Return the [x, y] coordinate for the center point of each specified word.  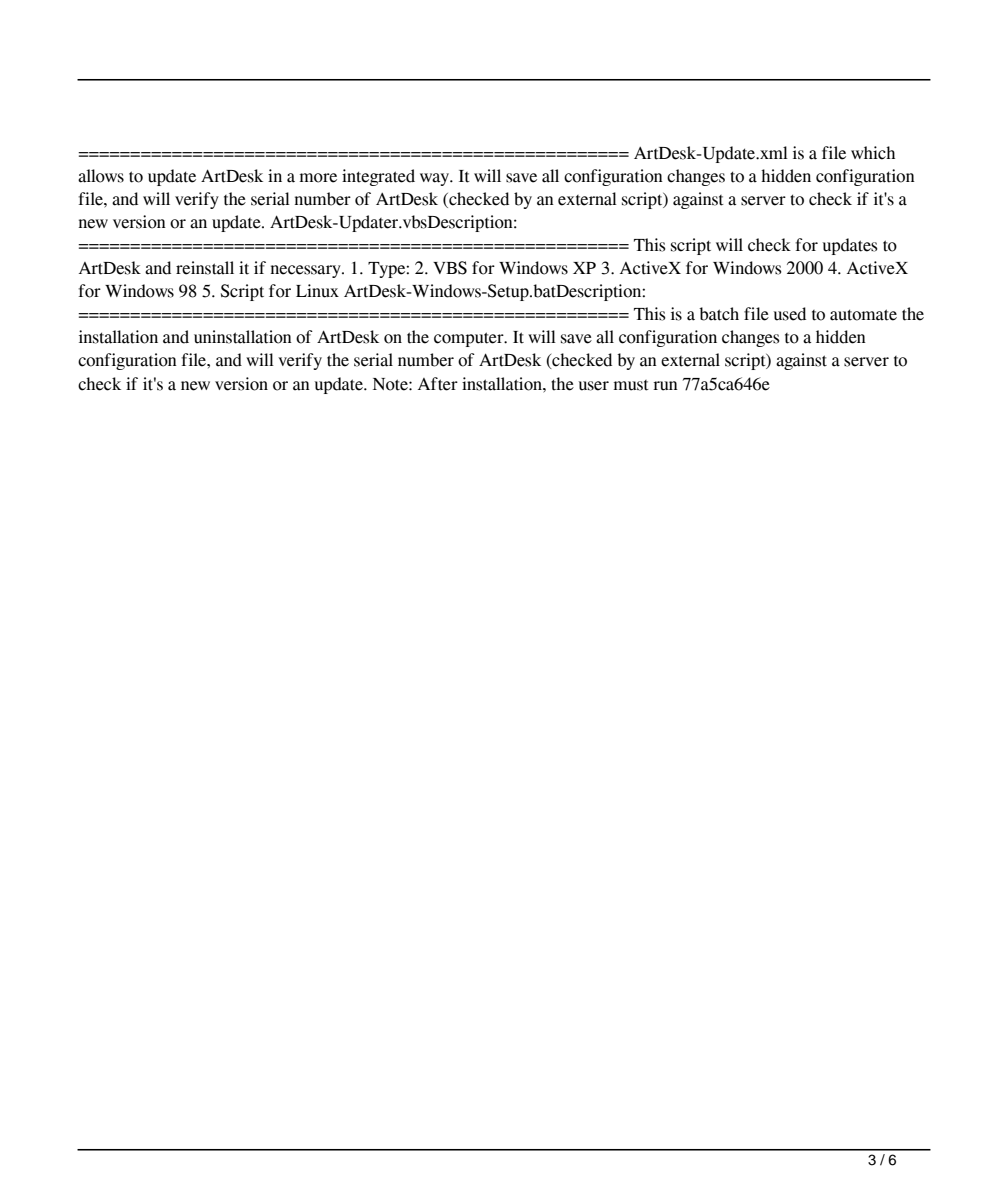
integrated [378, 177]
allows [101, 176]
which [873, 153]
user [594, 386]
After [438, 384]
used [790, 314]
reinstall [205, 268]
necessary [307, 271]
